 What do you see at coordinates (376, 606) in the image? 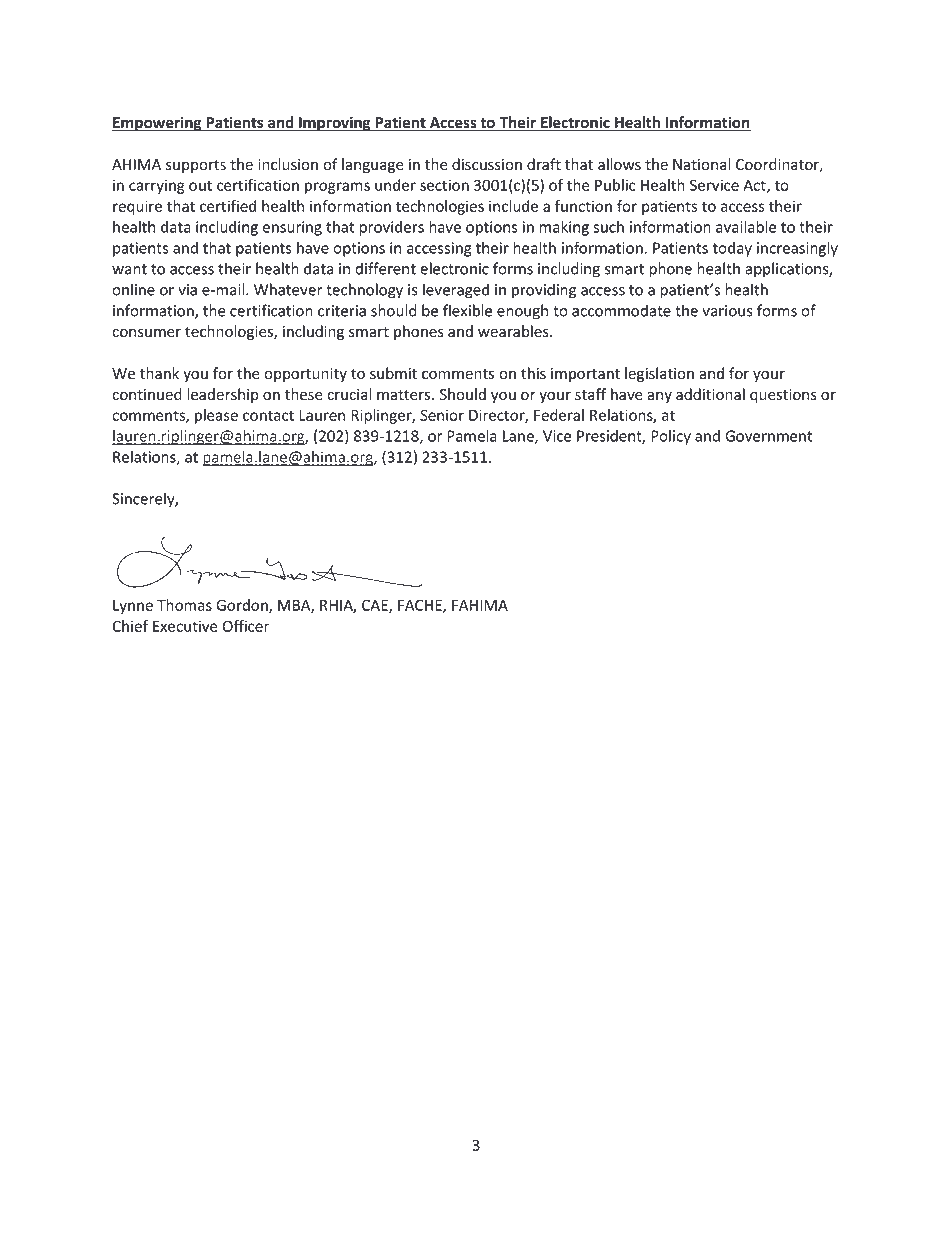
I see `CAE` at bounding box center [376, 606].
